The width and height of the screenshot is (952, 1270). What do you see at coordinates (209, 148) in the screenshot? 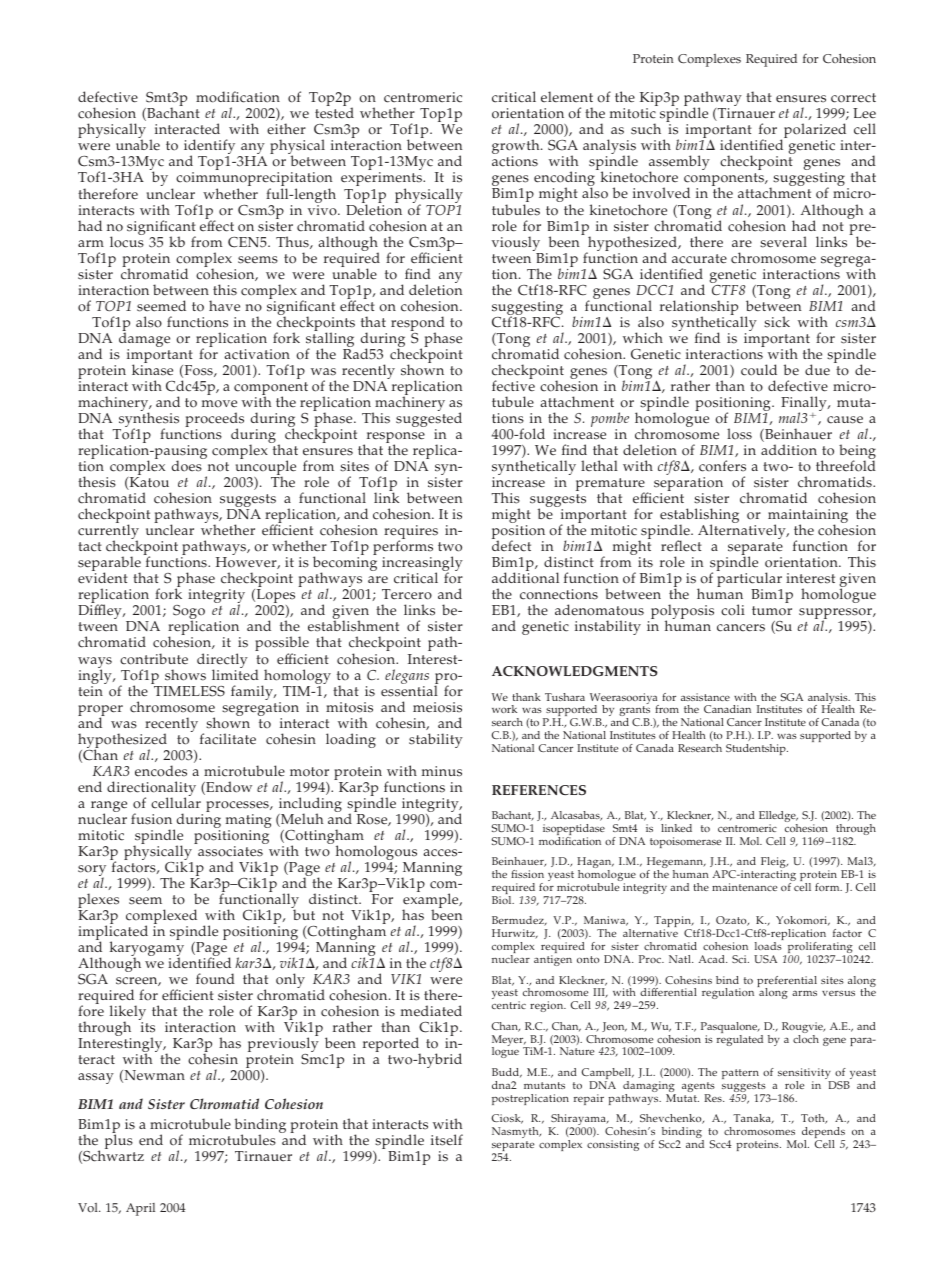
I see `identify` at bounding box center [209, 148].
